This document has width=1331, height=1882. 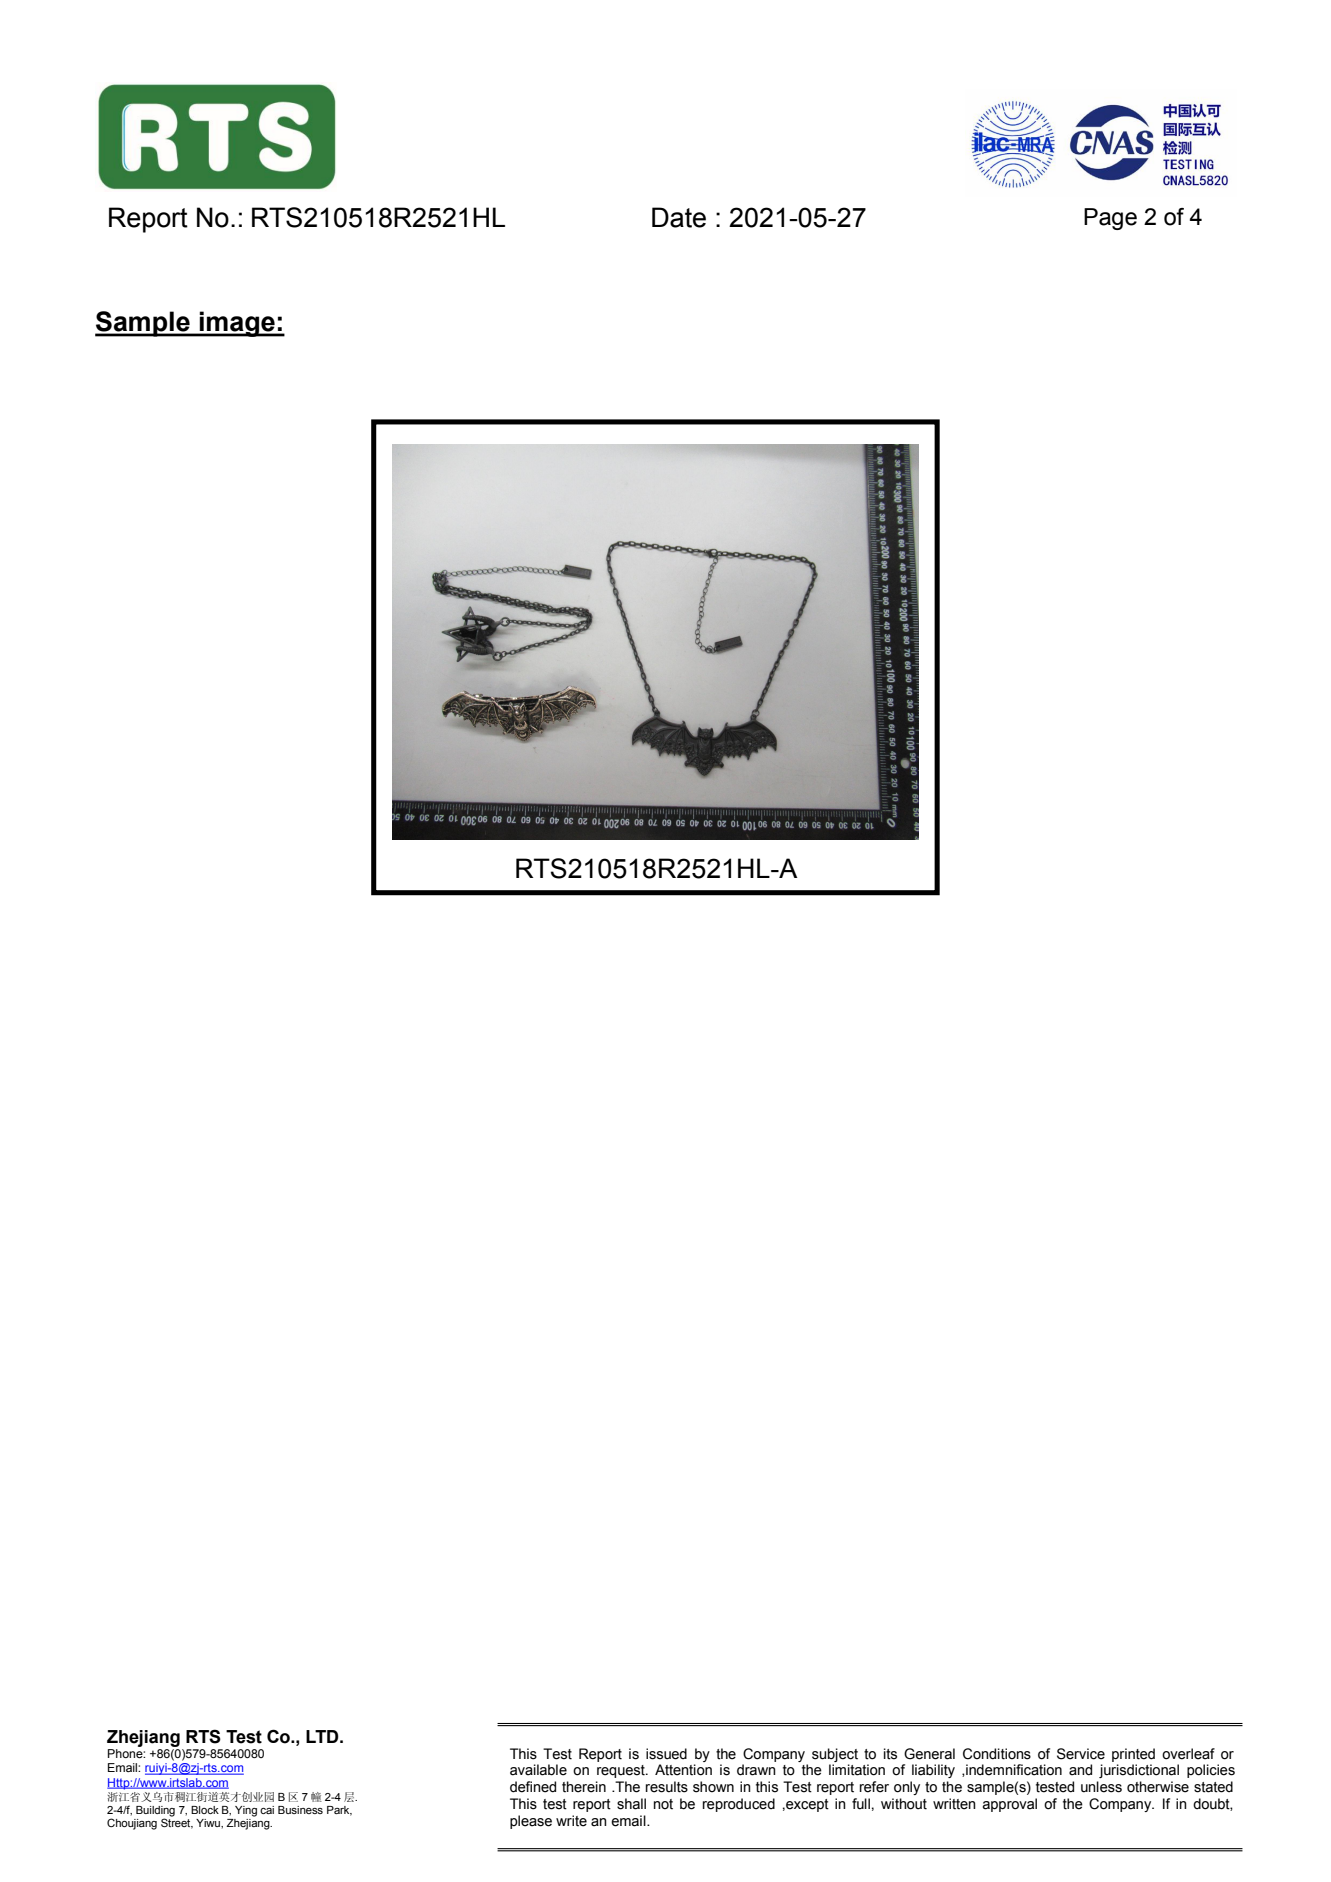 What do you see at coordinates (835, 1755) in the document?
I see `subject` at bounding box center [835, 1755].
